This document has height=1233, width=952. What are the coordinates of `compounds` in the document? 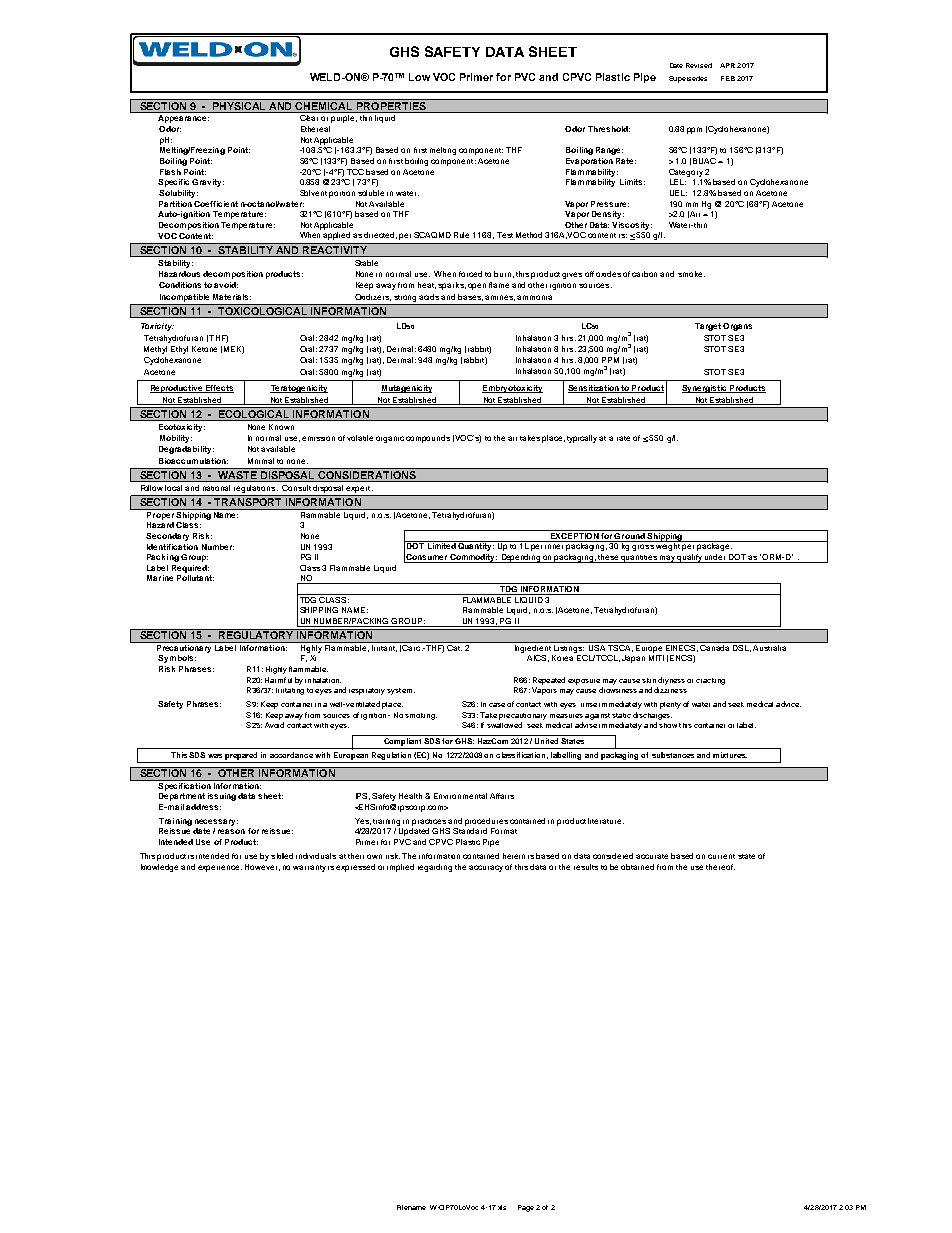 It's located at (428, 439).
